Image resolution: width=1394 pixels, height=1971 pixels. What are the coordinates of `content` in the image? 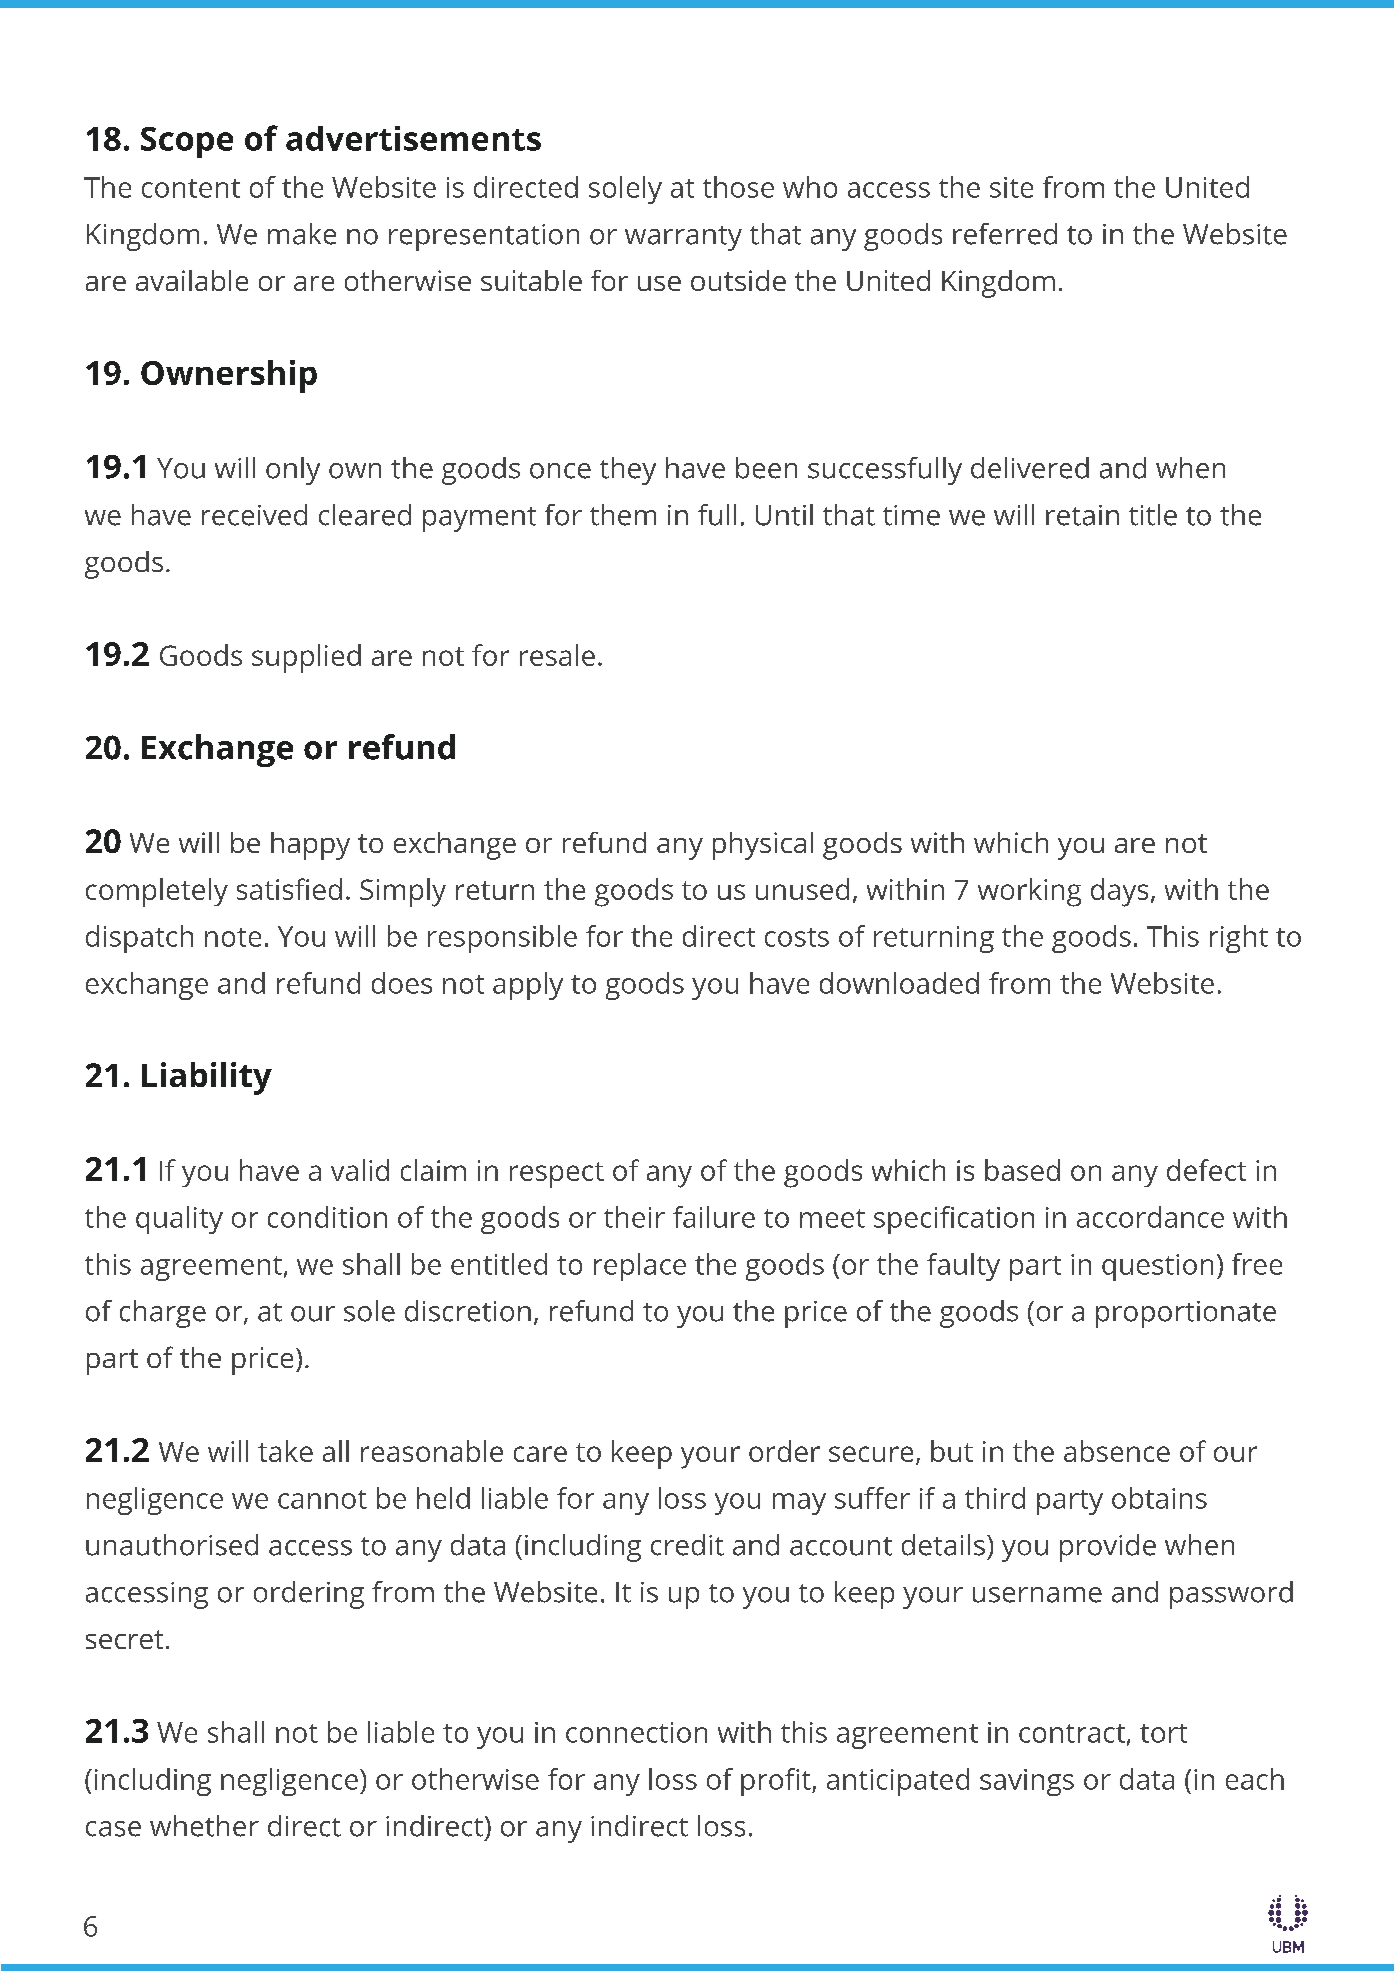 It's located at (191, 188).
